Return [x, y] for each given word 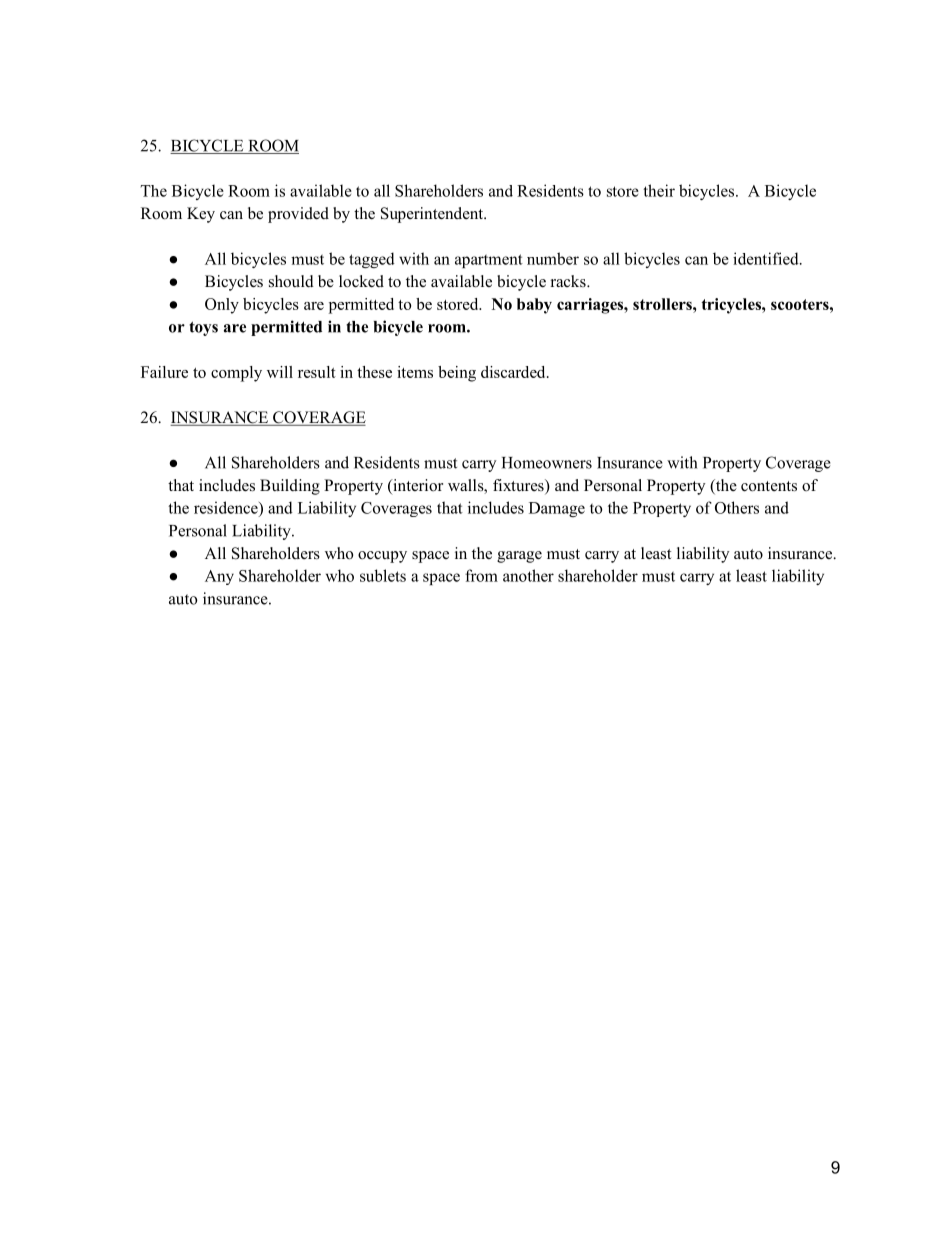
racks [569, 281]
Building [290, 487]
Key [201, 215]
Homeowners [547, 463]
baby [534, 306]
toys [203, 328]
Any [219, 577]
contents [769, 486]
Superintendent [433, 215]
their [659, 190]
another [528, 575]
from [481, 575]
